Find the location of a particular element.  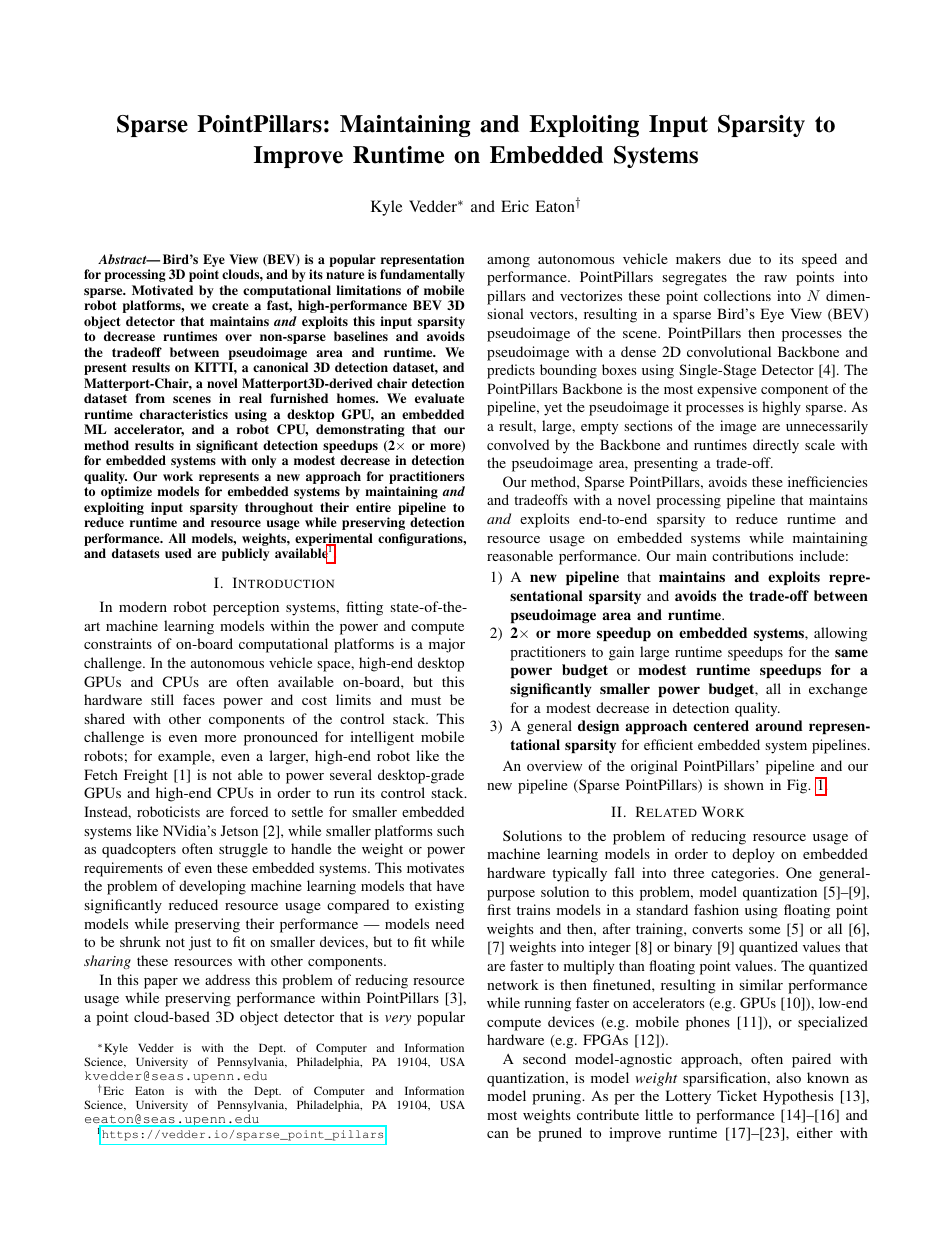

allowing is located at coordinates (840, 634).
